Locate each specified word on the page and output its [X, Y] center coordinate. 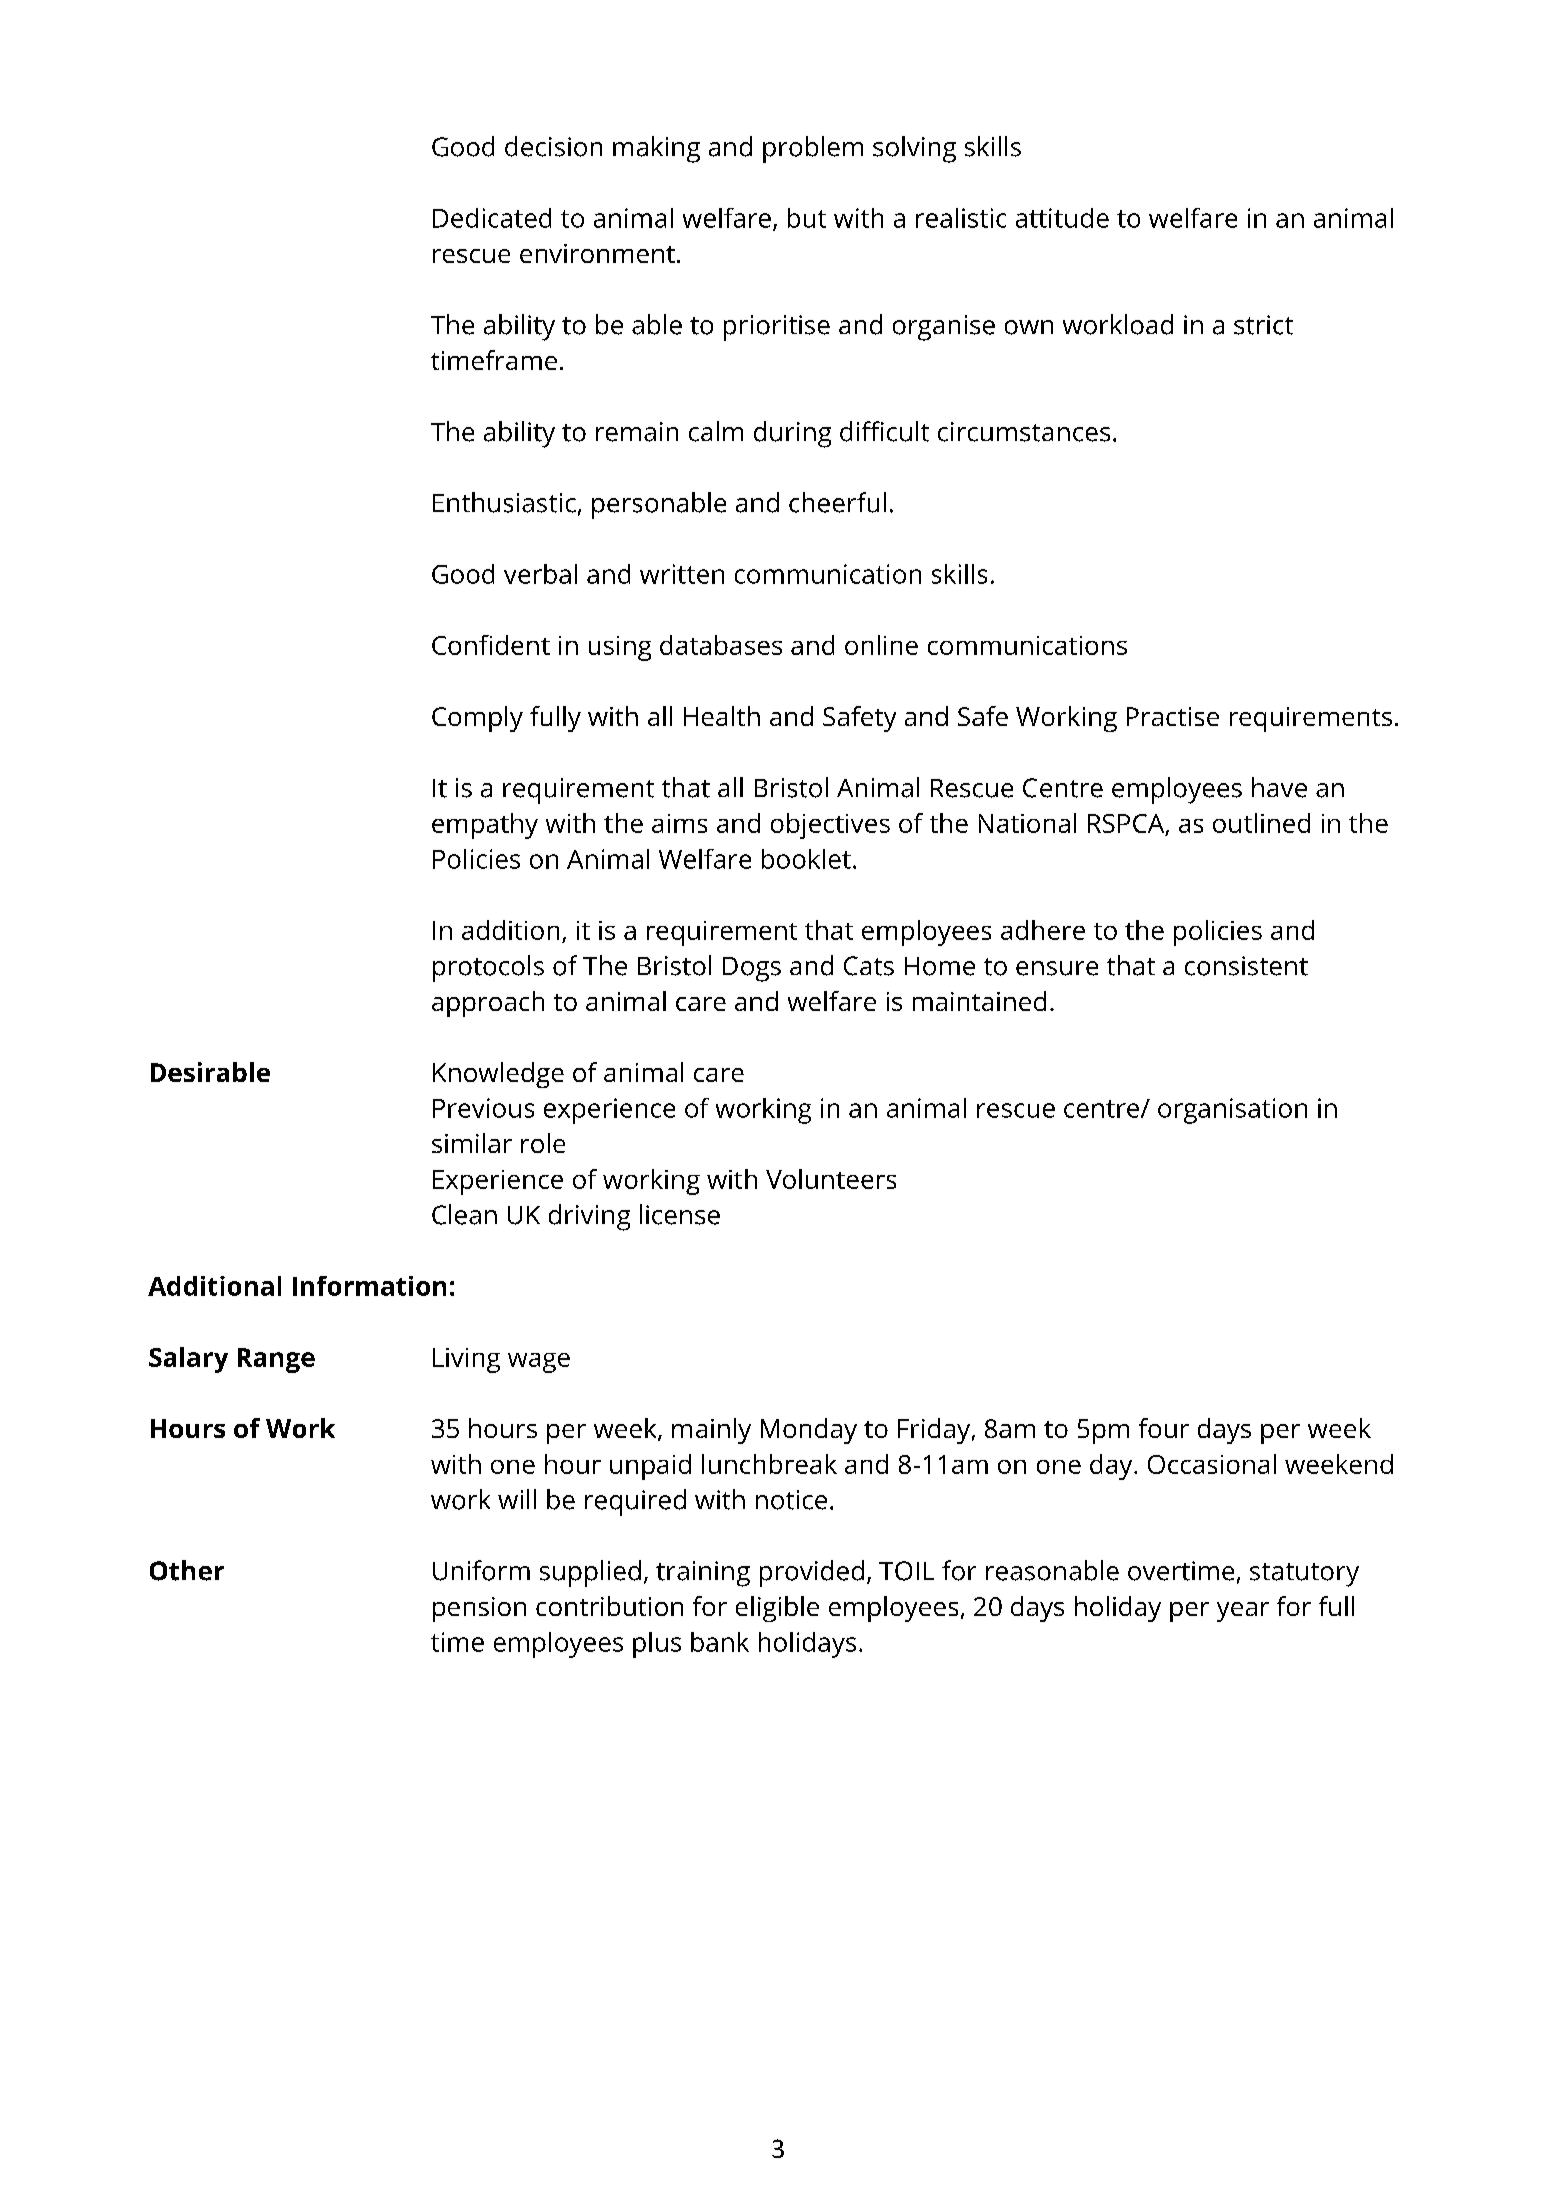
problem [813, 149]
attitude [1062, 218]
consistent [1246, 966]
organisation [1232, 1111]
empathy [485, 826]
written [682, 574]
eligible [777, 1609]
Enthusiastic [504, 502]
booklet [806, 859]
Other [187, 1570]
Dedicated [492, 218]
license [680, 1214]
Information [369, 1286]
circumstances [1024, 432]
